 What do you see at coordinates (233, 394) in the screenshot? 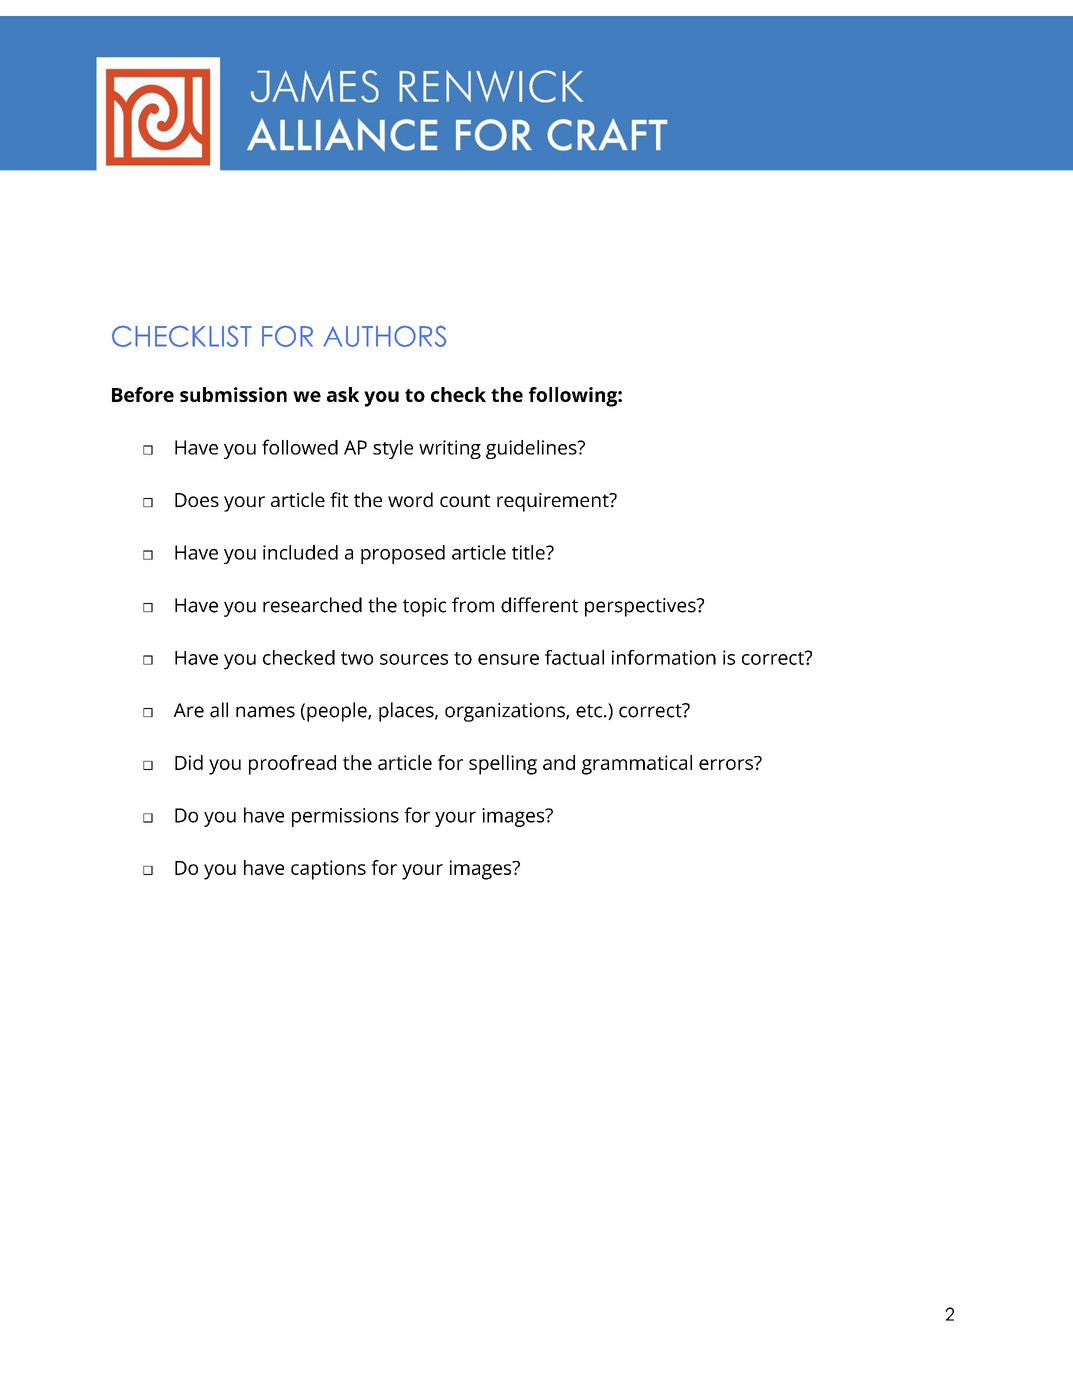
I see `submission` at bounding box center [233, 394].
